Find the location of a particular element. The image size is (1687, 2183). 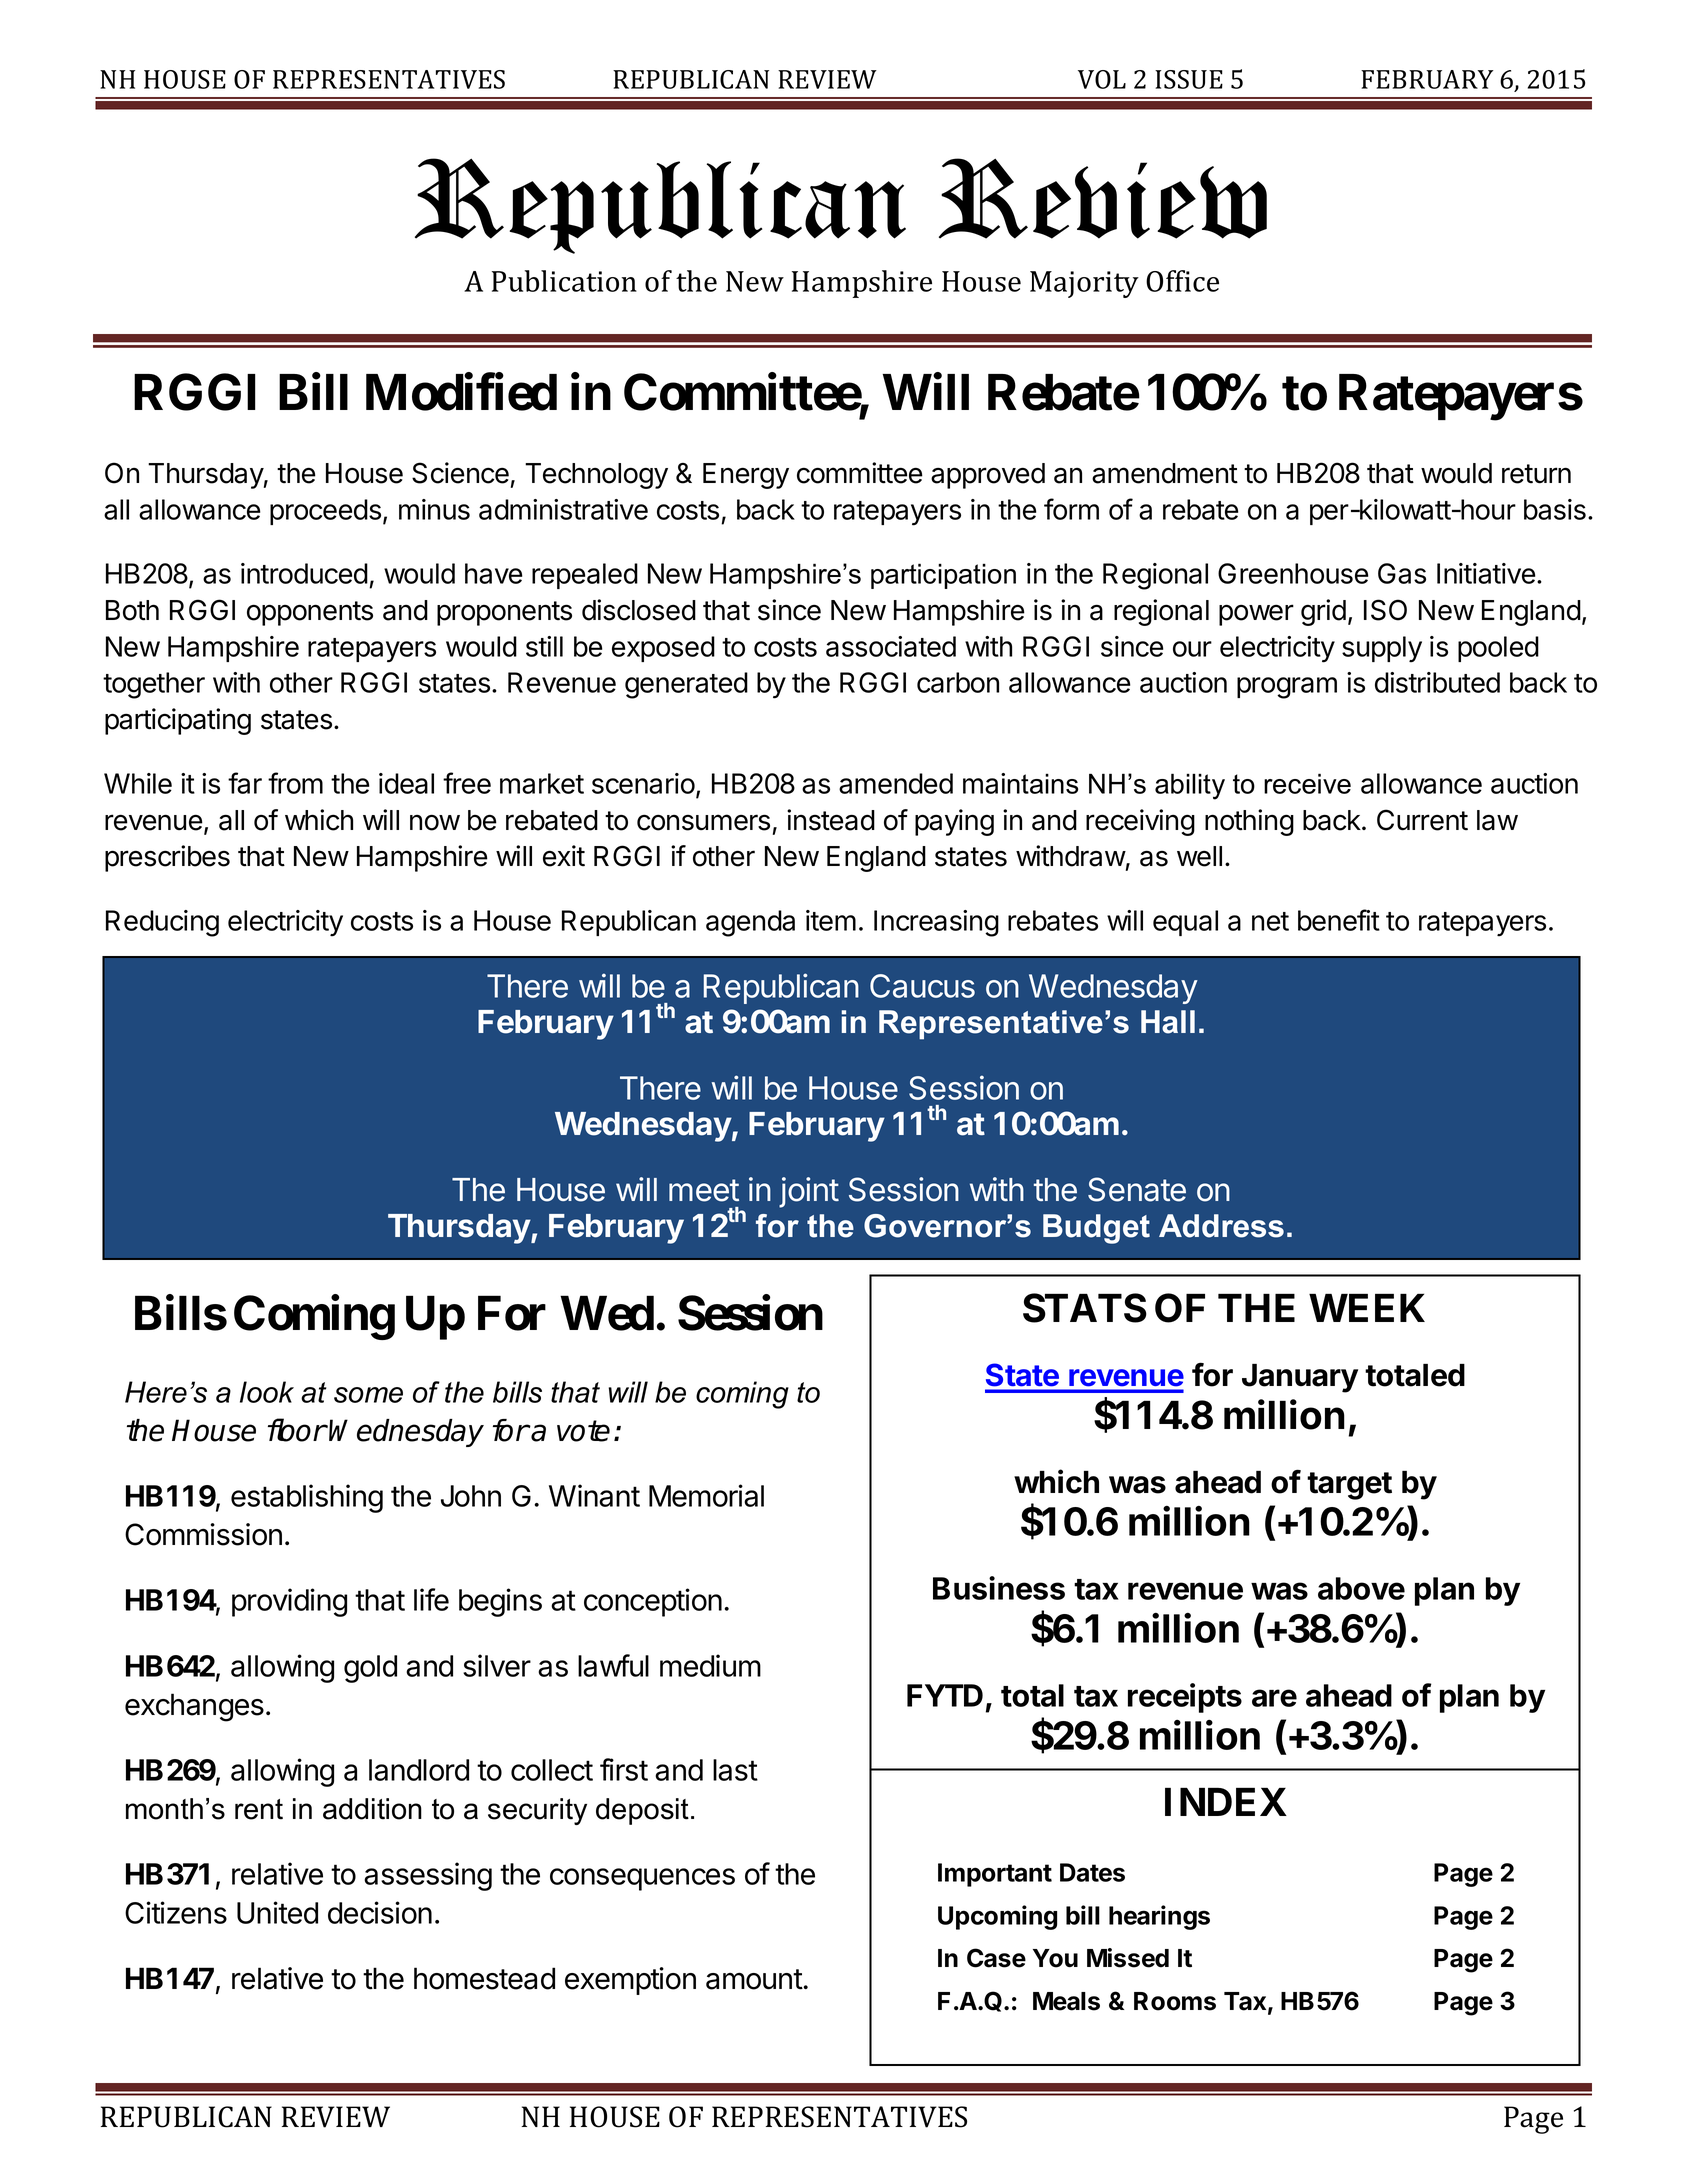

amount is located at coordinates (754, 1979).
